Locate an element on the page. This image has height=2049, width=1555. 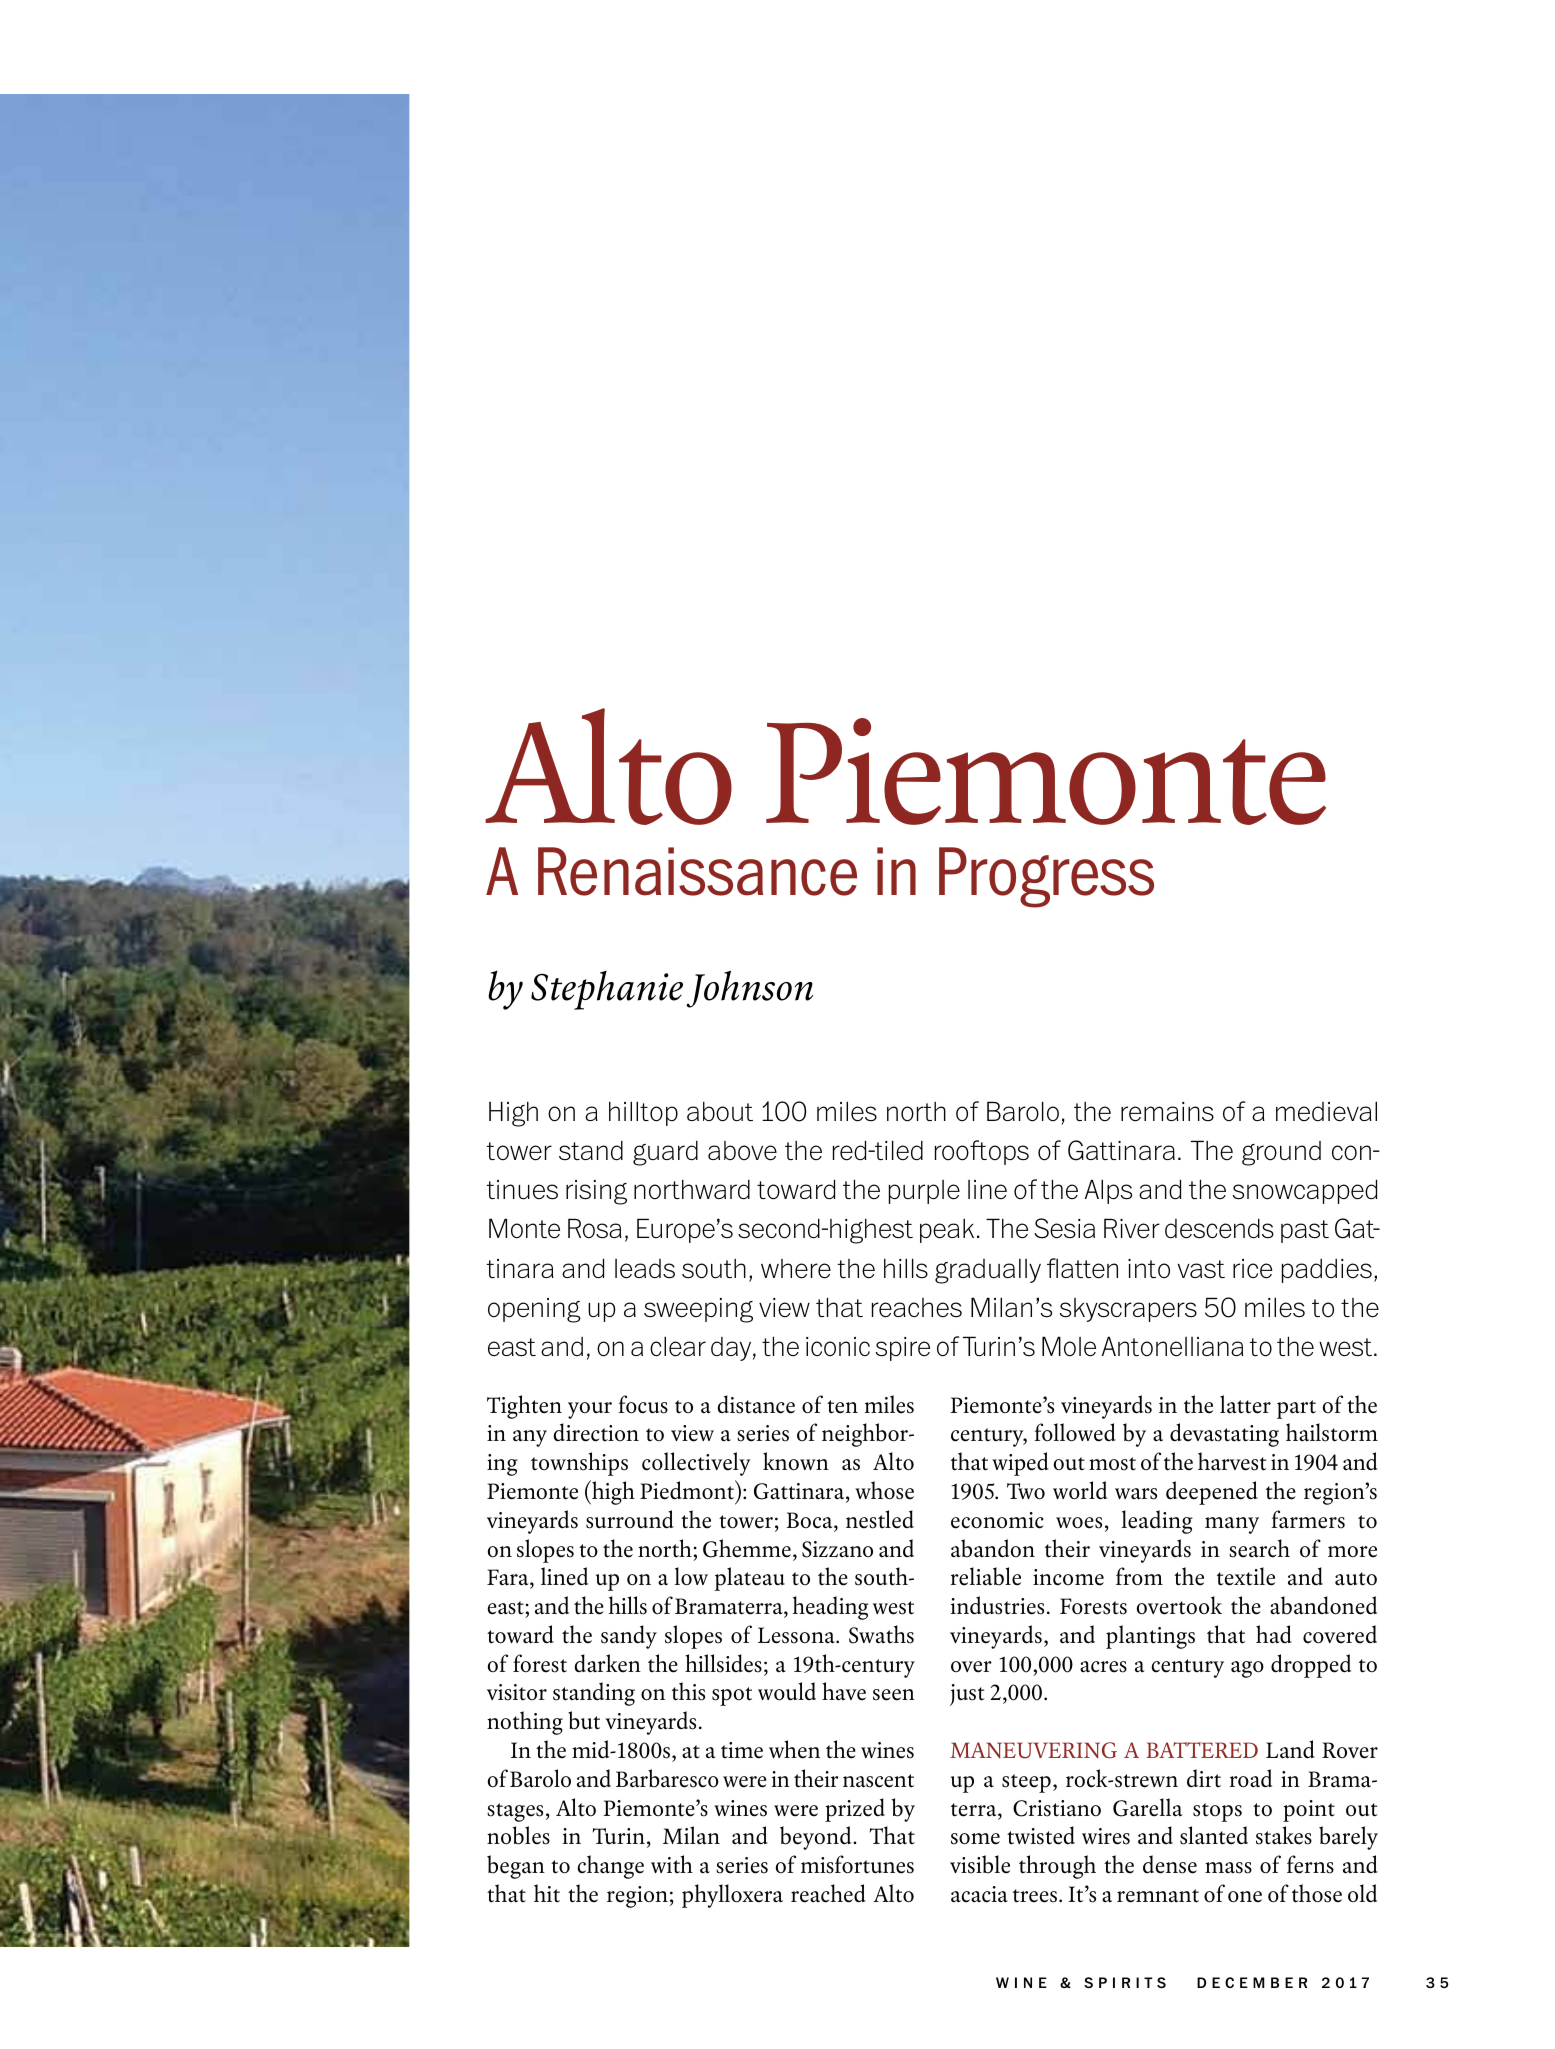
Progress is located at coordinates (1046, 877).
